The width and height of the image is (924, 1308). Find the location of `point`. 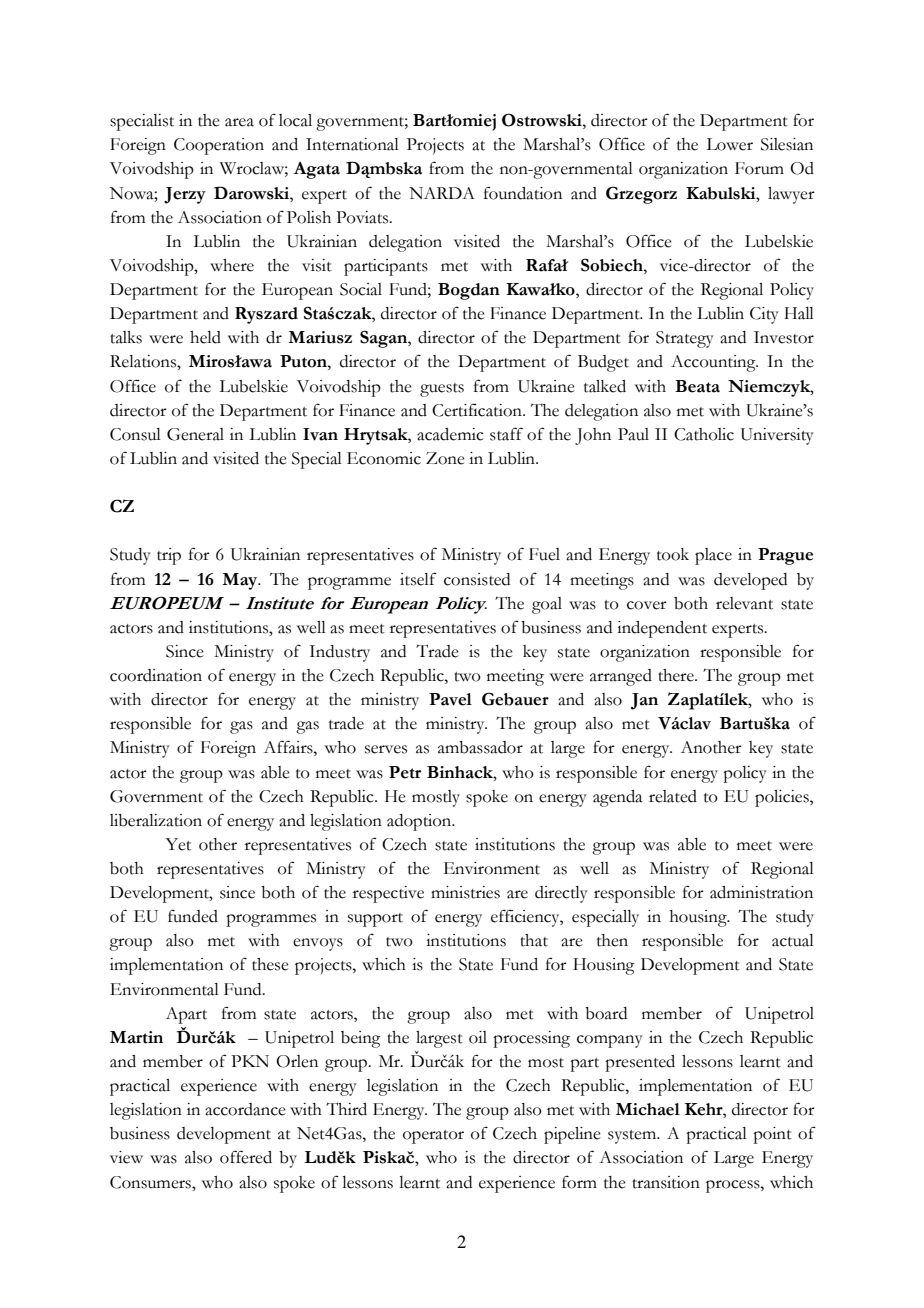

point is located at coordinates (772, 1135).
